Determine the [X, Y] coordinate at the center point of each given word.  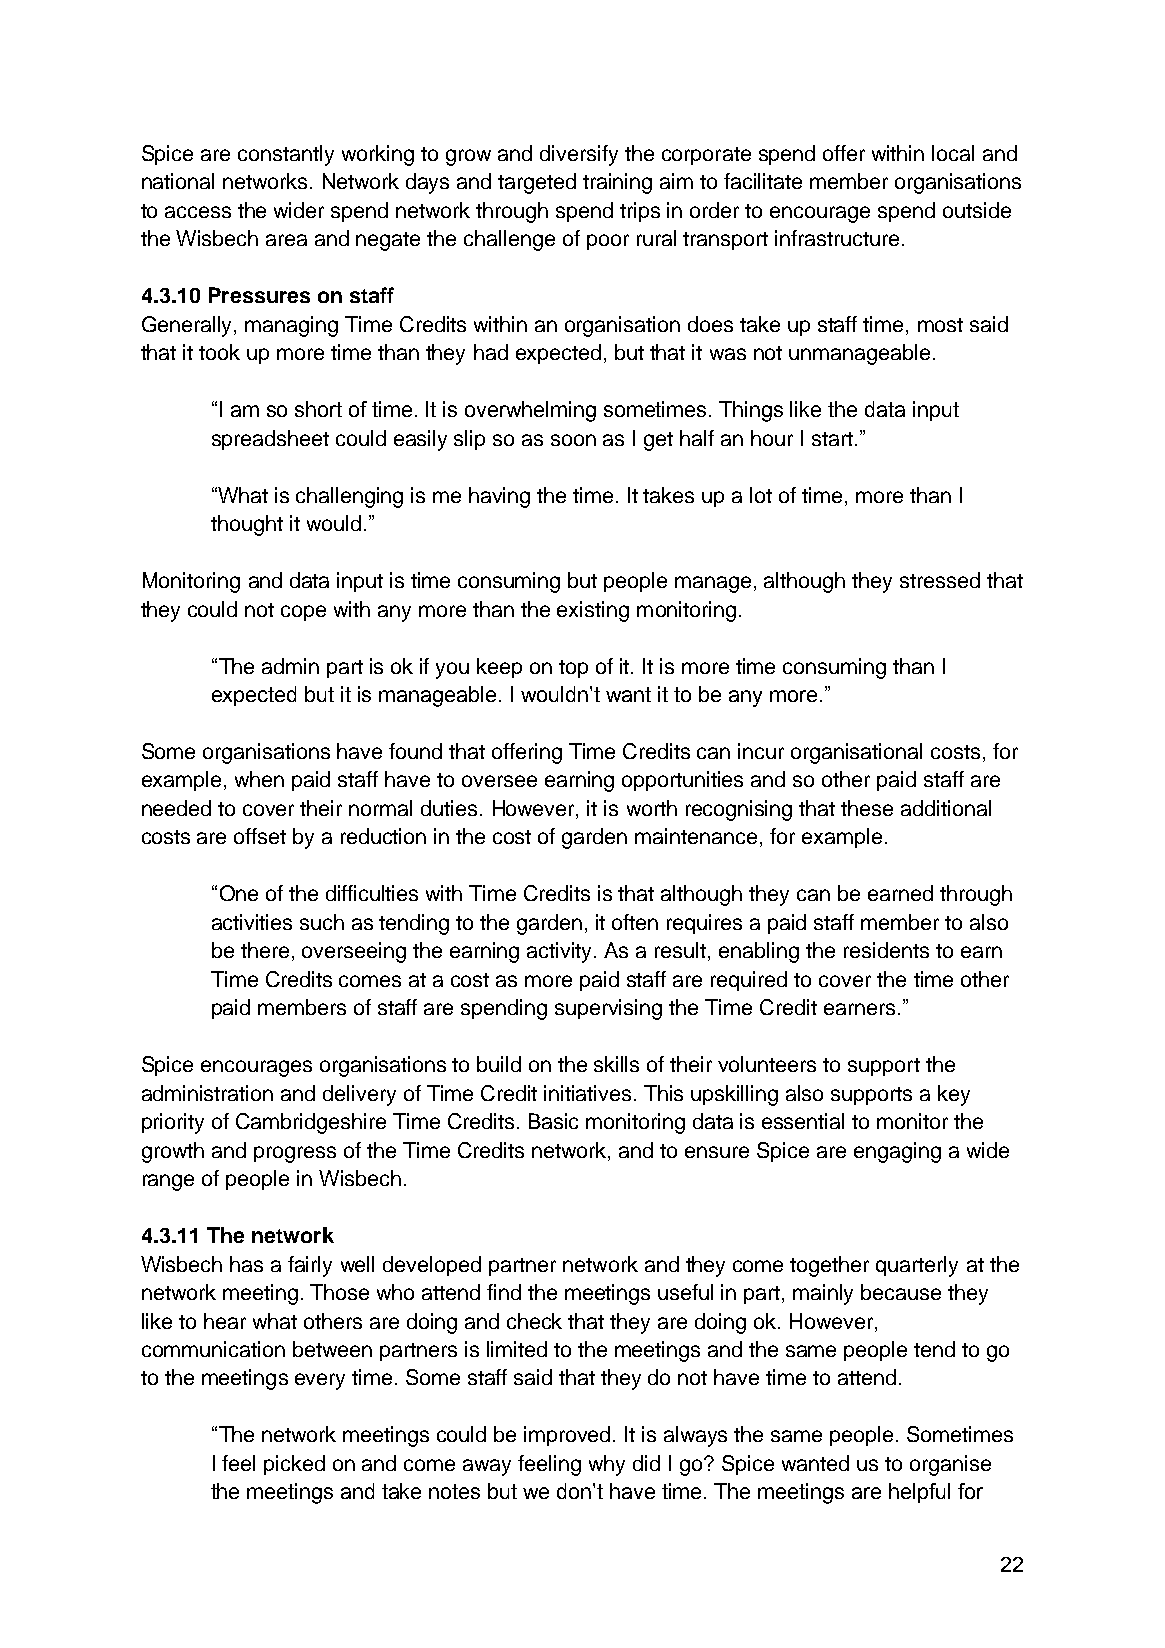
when [259, 779]
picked [294, 1465]
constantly [286, 155]
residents [886, 950]
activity [561, 952]
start [832, 439]
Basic [553, 1121]
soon [573, 440]
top [573, 669]
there [265, 950]
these [867, 808]
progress [295, 1154]
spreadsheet [270, 440]
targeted [537, 183]
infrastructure [837, 238]
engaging [897, 1152]
